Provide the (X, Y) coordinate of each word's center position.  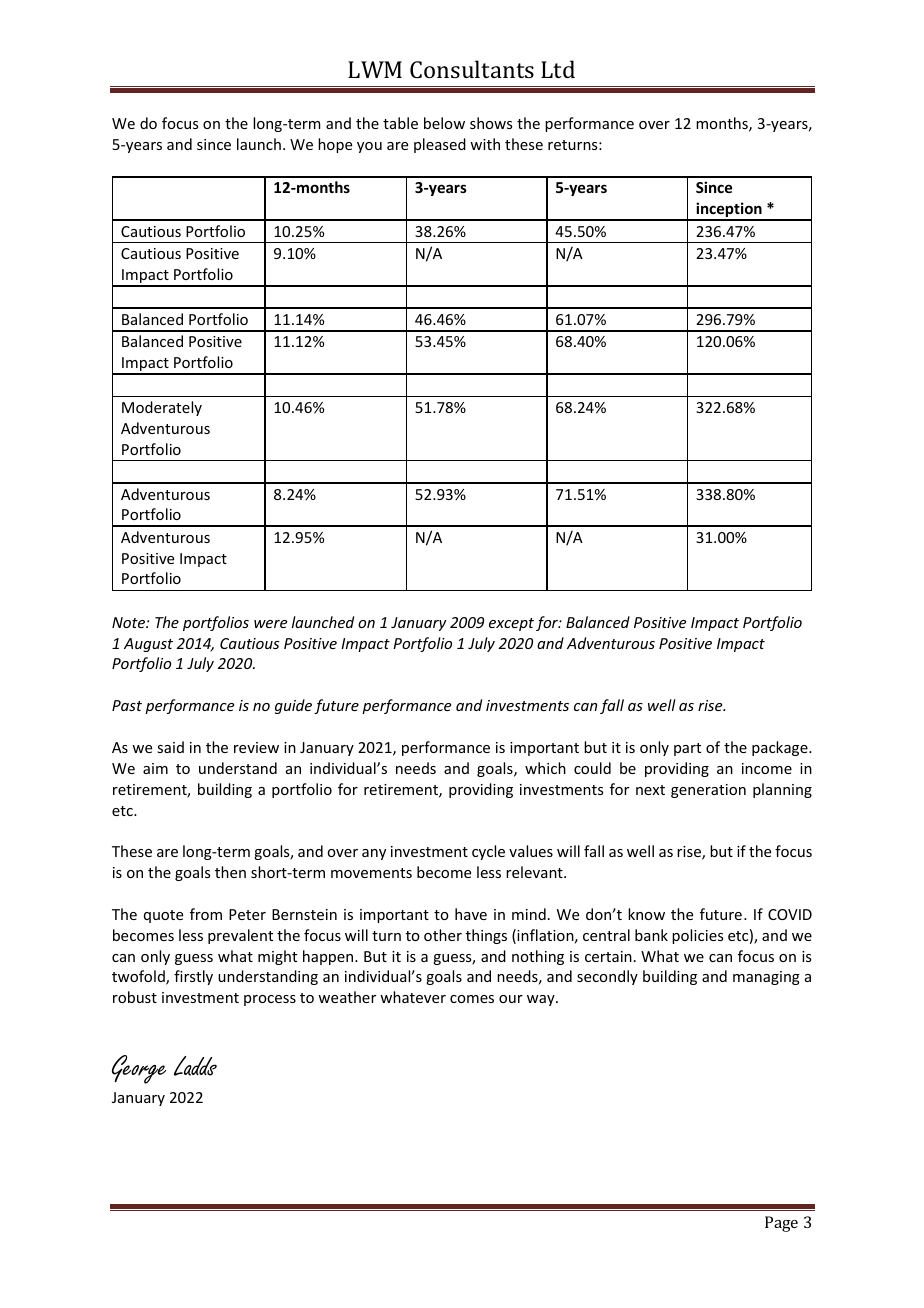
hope (335, 145)
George (139, 1069)
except (511, 624)
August (148, 645)
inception (729, 211)
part (687, 749)
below (444, 123)
